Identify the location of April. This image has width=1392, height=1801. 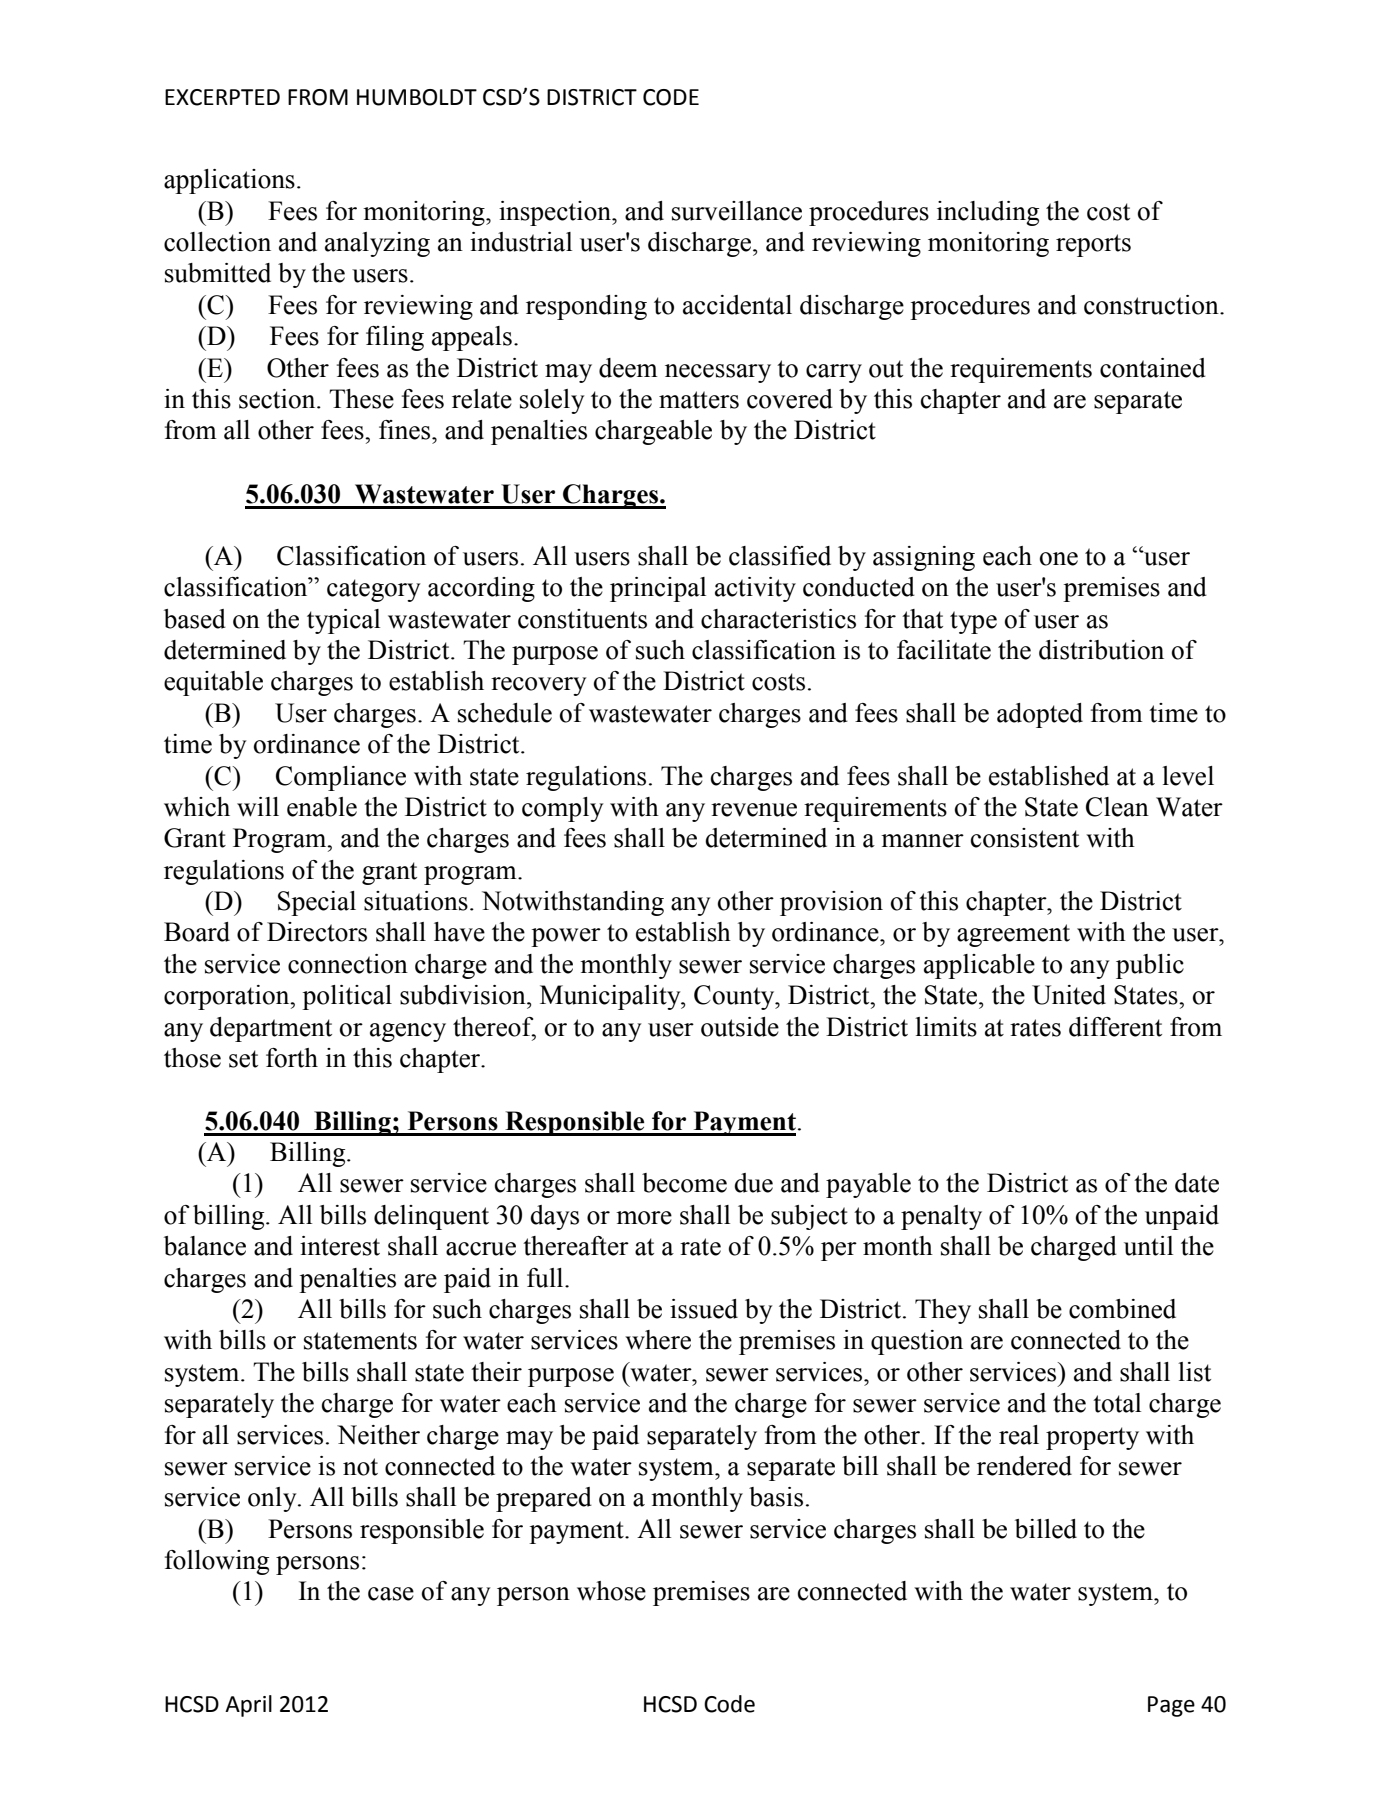
(248, 1706).
